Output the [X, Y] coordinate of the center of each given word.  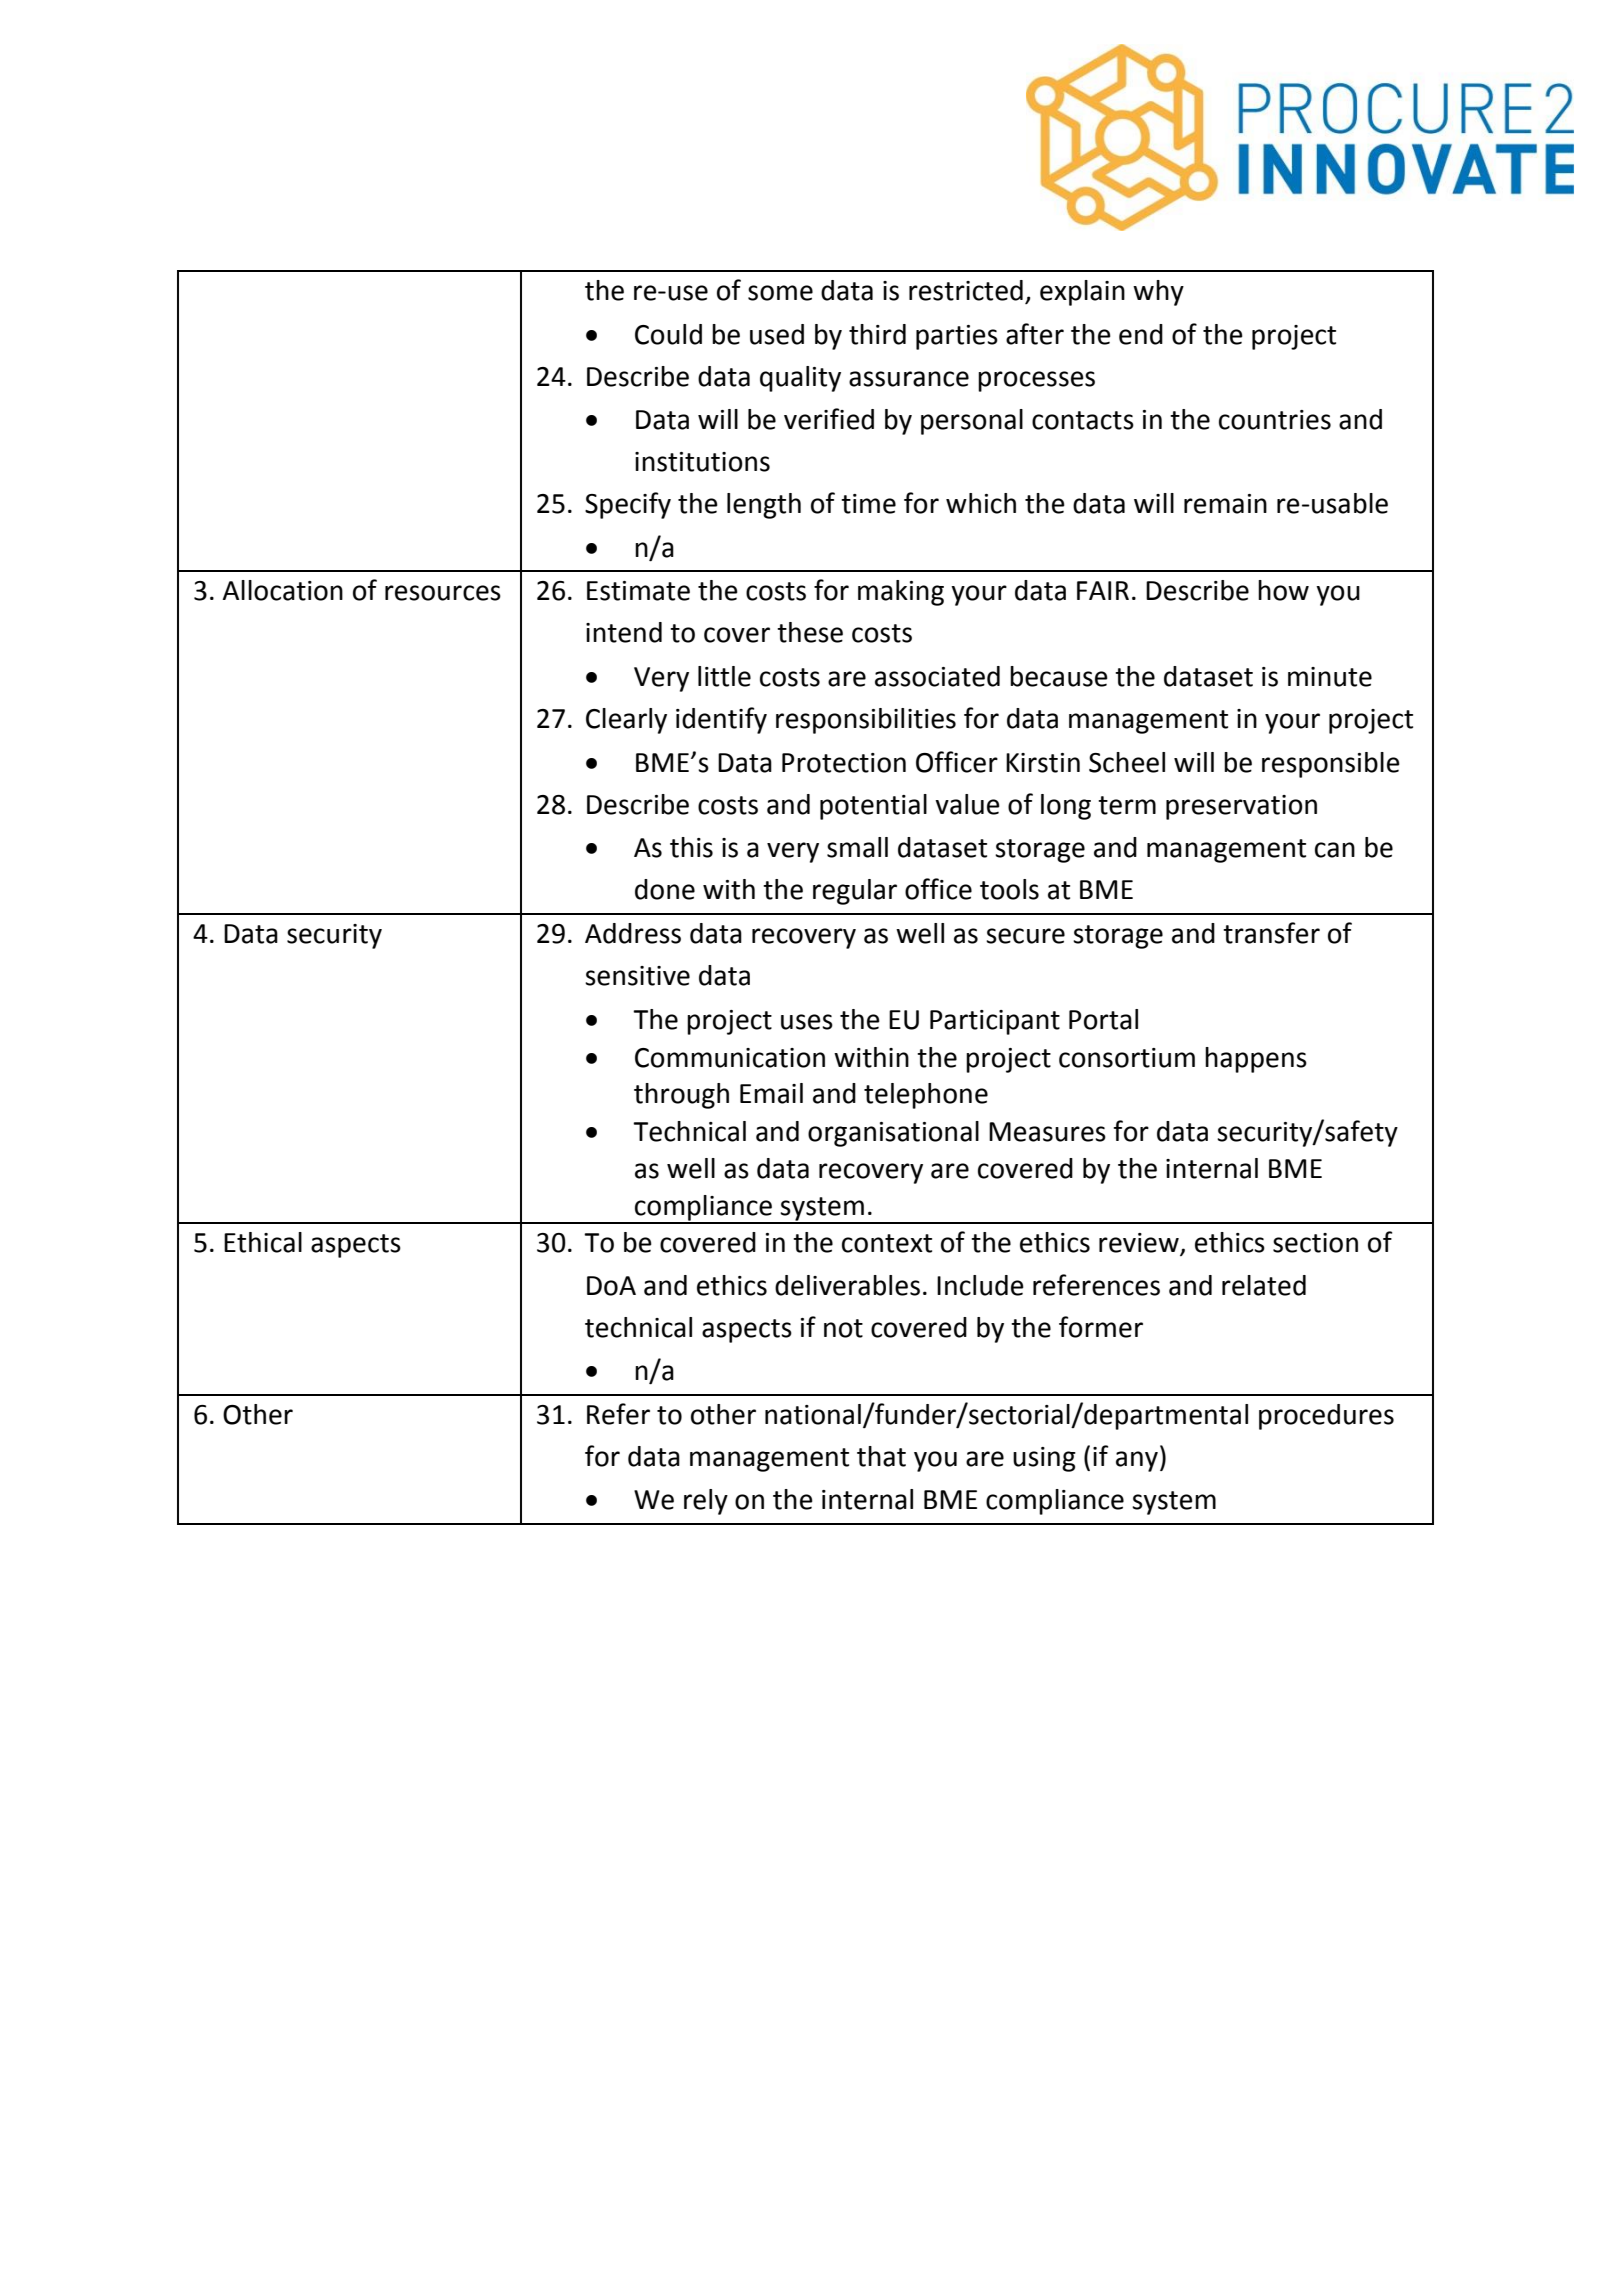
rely [706, 1502]
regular [855, 892]
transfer [1271, 933]
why [1158, 293]
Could [668, 334]
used [777, 334]
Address [633, 933]
